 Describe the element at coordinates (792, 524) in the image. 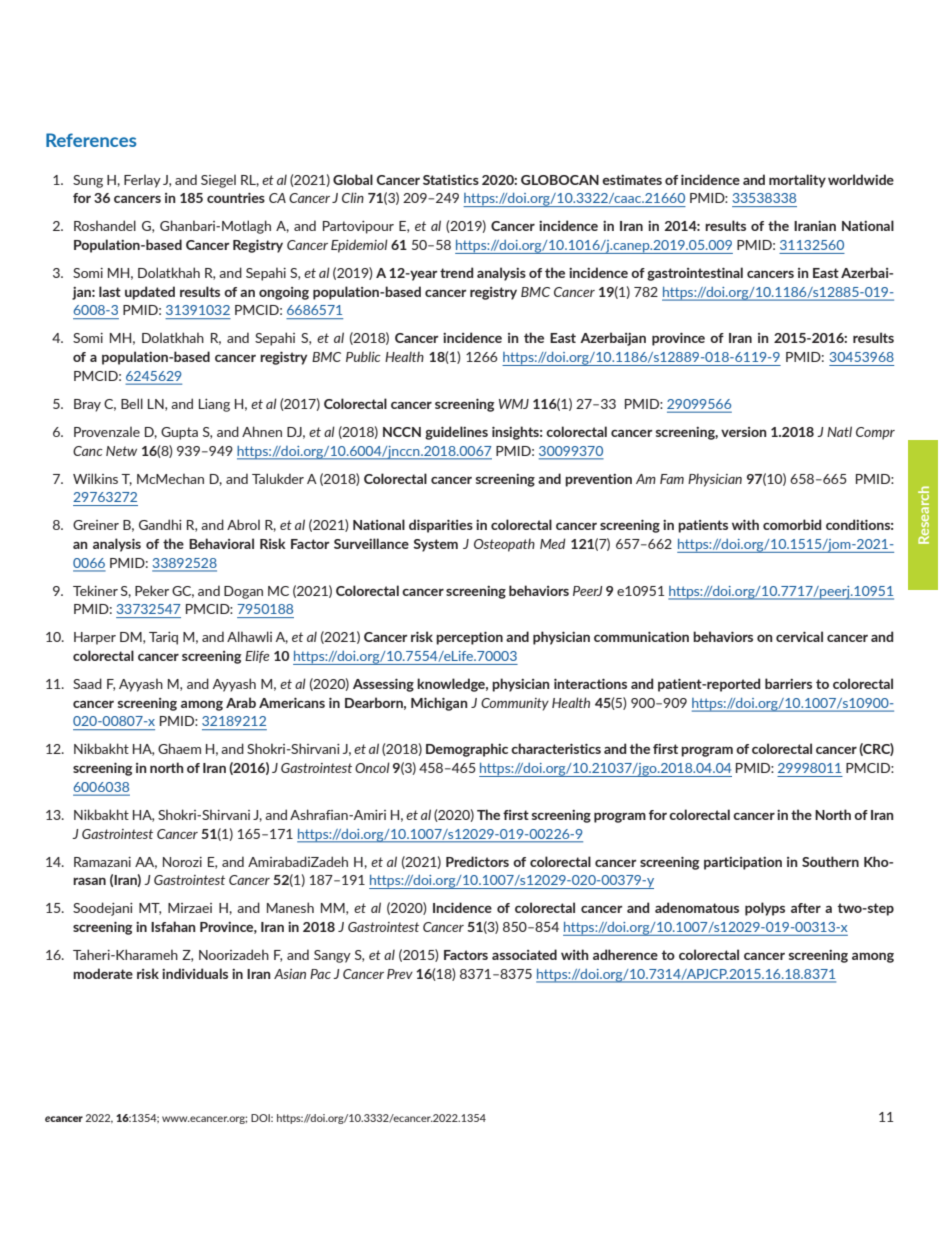

I see `comorbid` at that location.
